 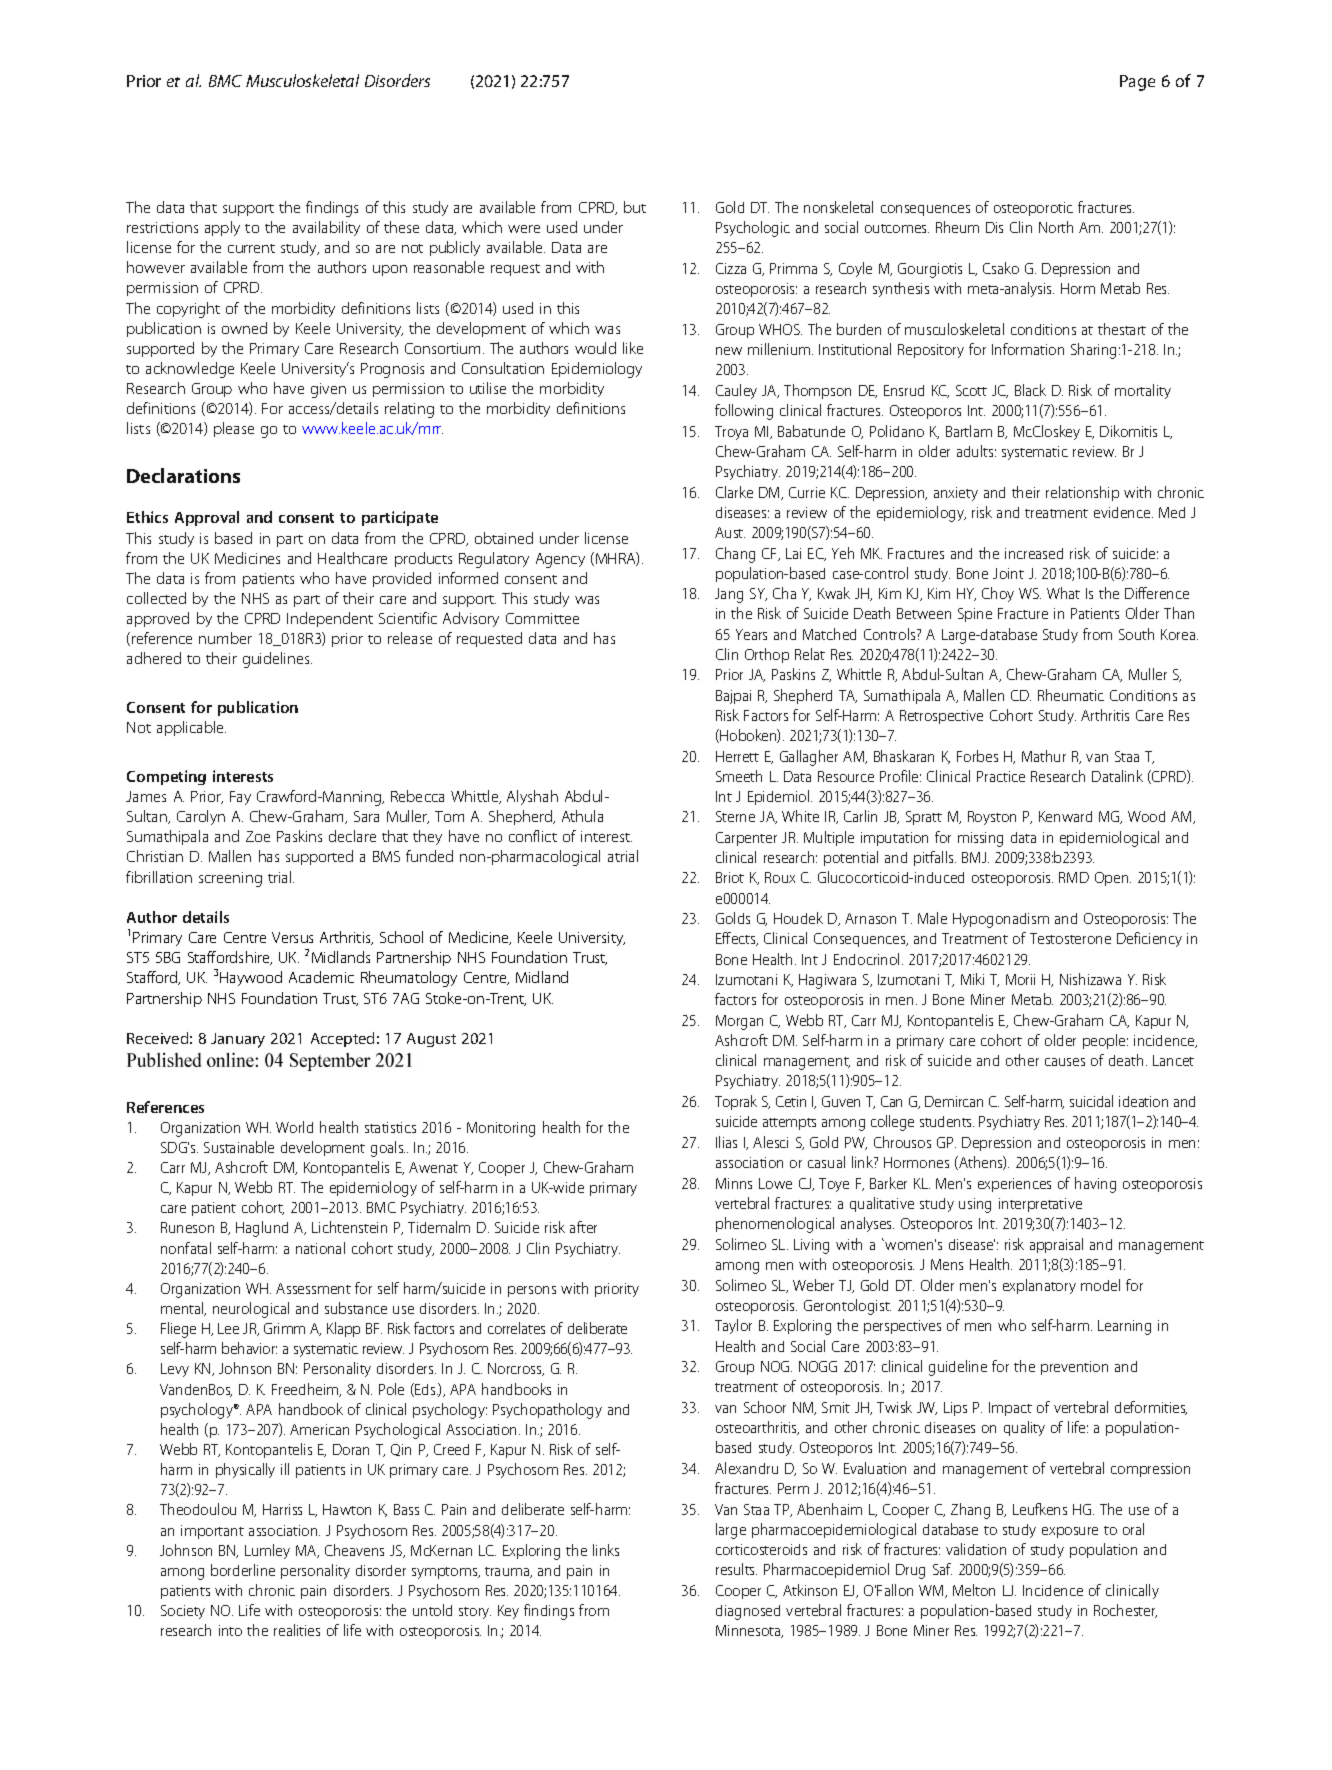 What do you see at coordinates (736, 1569) in the document?
I see `results` at bounding box center [736, 1569].
